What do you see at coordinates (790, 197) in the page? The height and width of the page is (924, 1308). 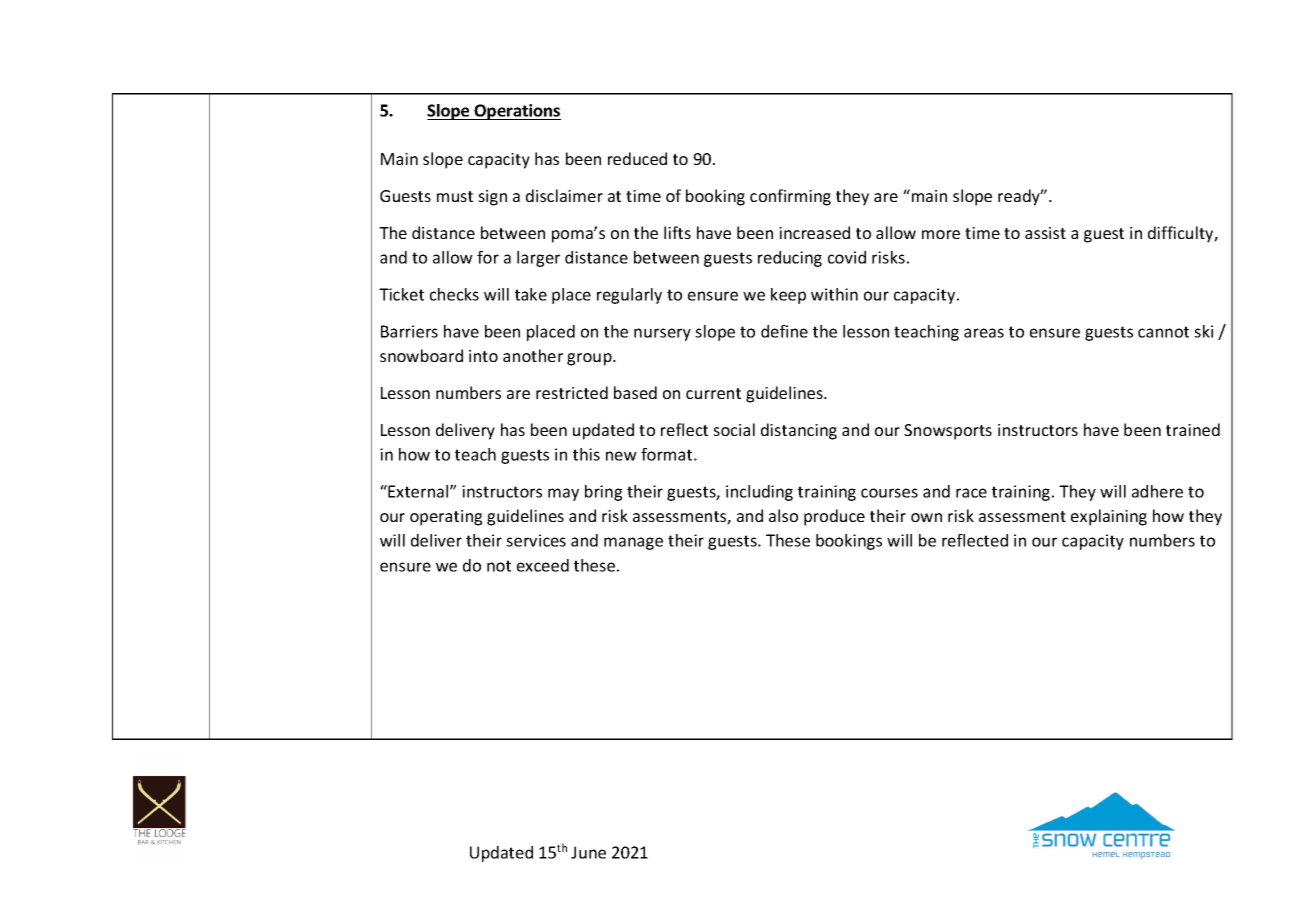 I see `confirming` at bounding box center [790, 197].
